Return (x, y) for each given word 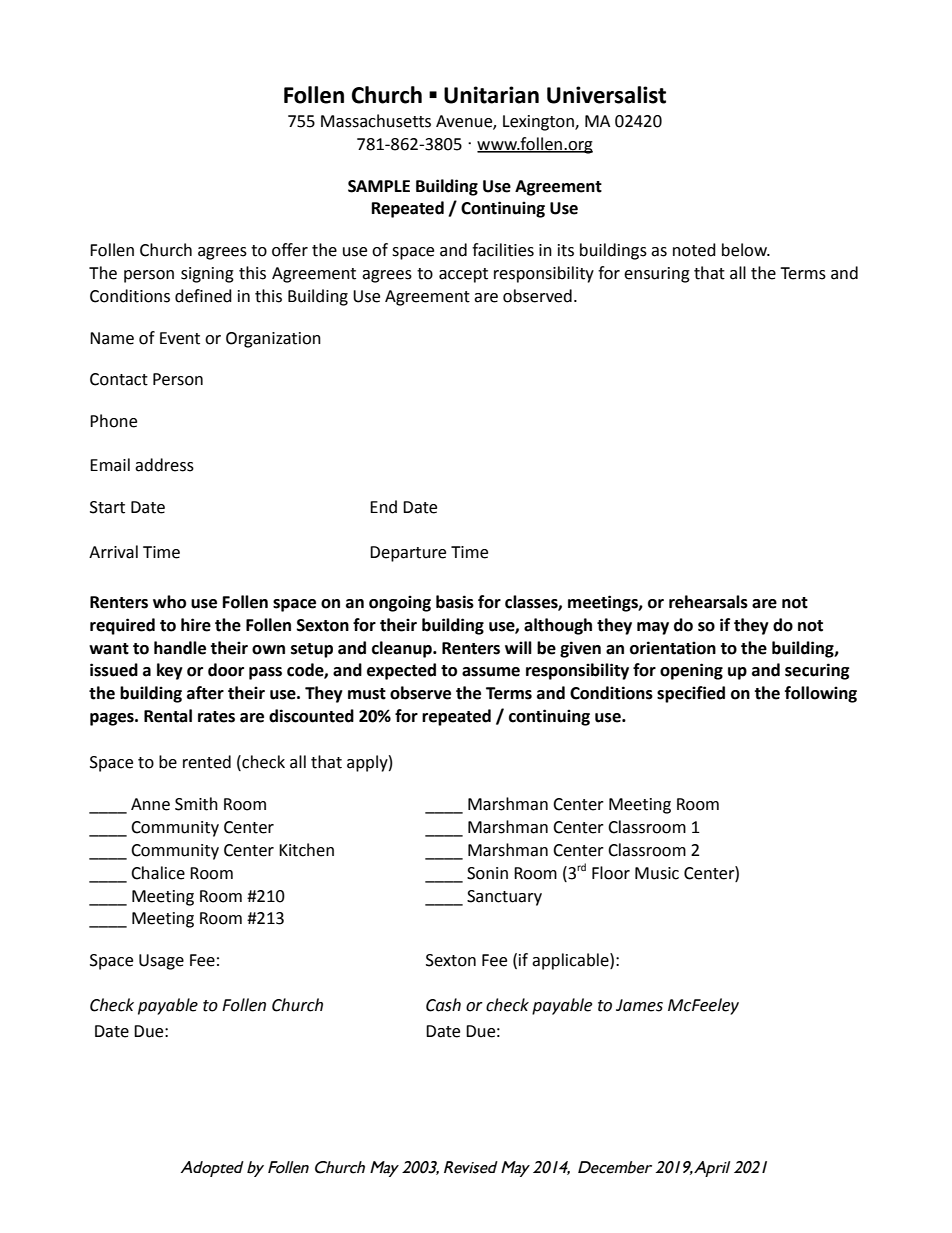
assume (491, 672)
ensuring (657, 275)
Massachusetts (376, 121)
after (205, 693)
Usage (161, 962)
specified (691, 694)
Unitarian (491, 95)
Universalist (606, 95)
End (383, 507)
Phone (113, 421)
